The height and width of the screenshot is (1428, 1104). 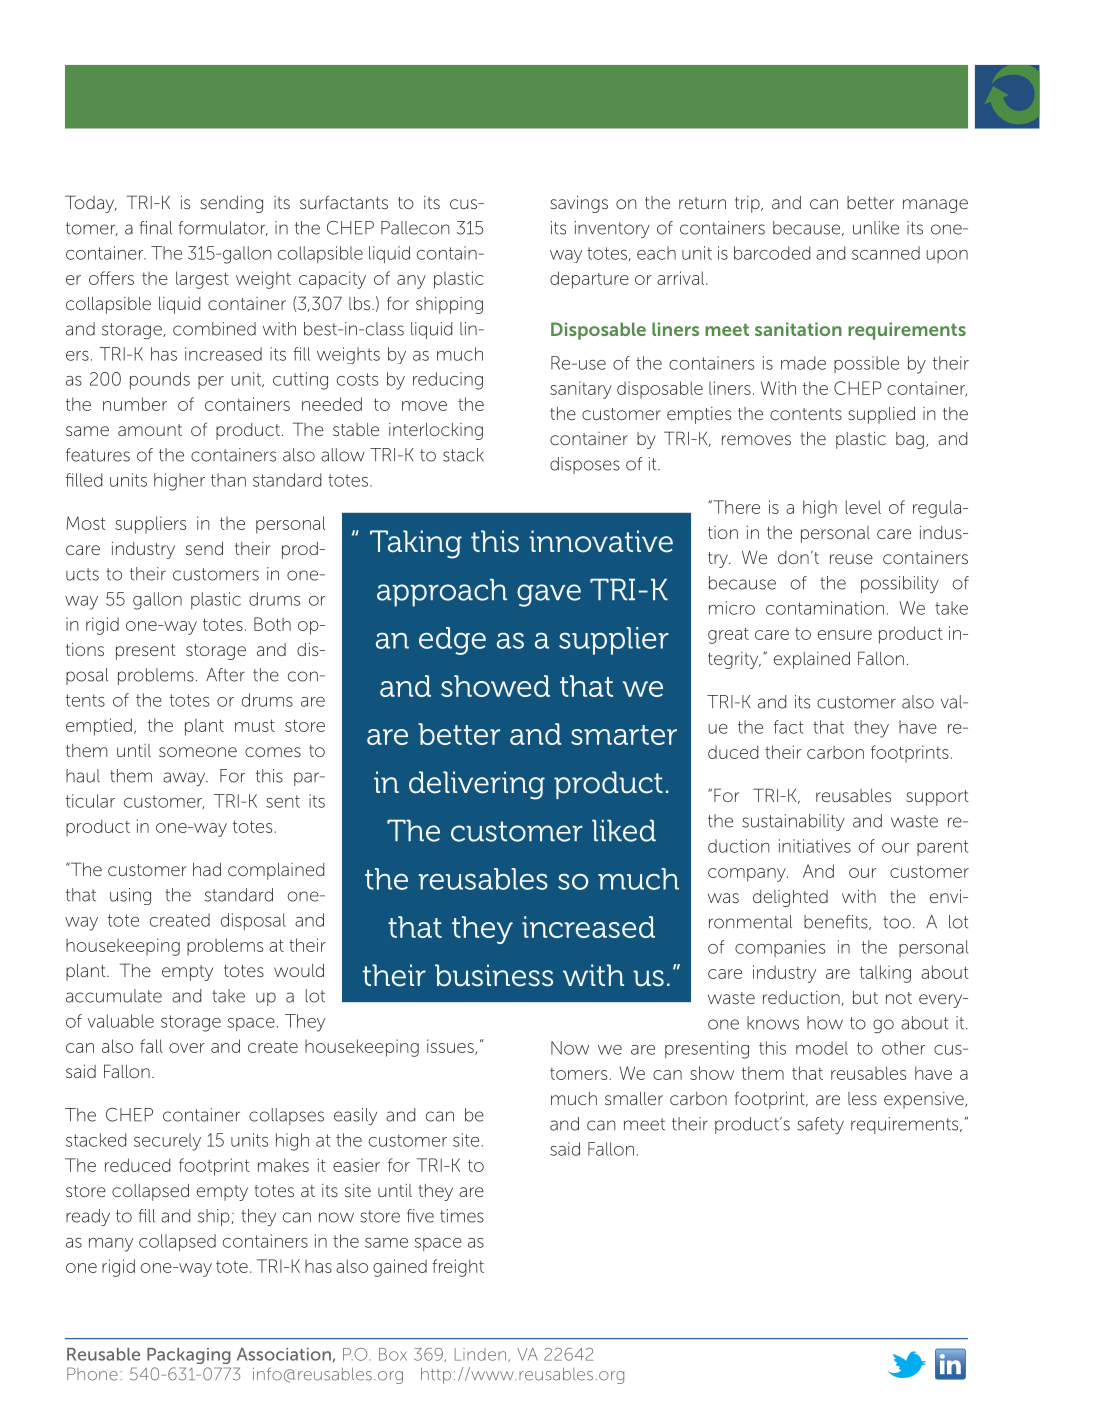 What do you see at coordinates (634, 1098) in the screenshot?
I see `smaller` at bounding box center [634, 1098].
